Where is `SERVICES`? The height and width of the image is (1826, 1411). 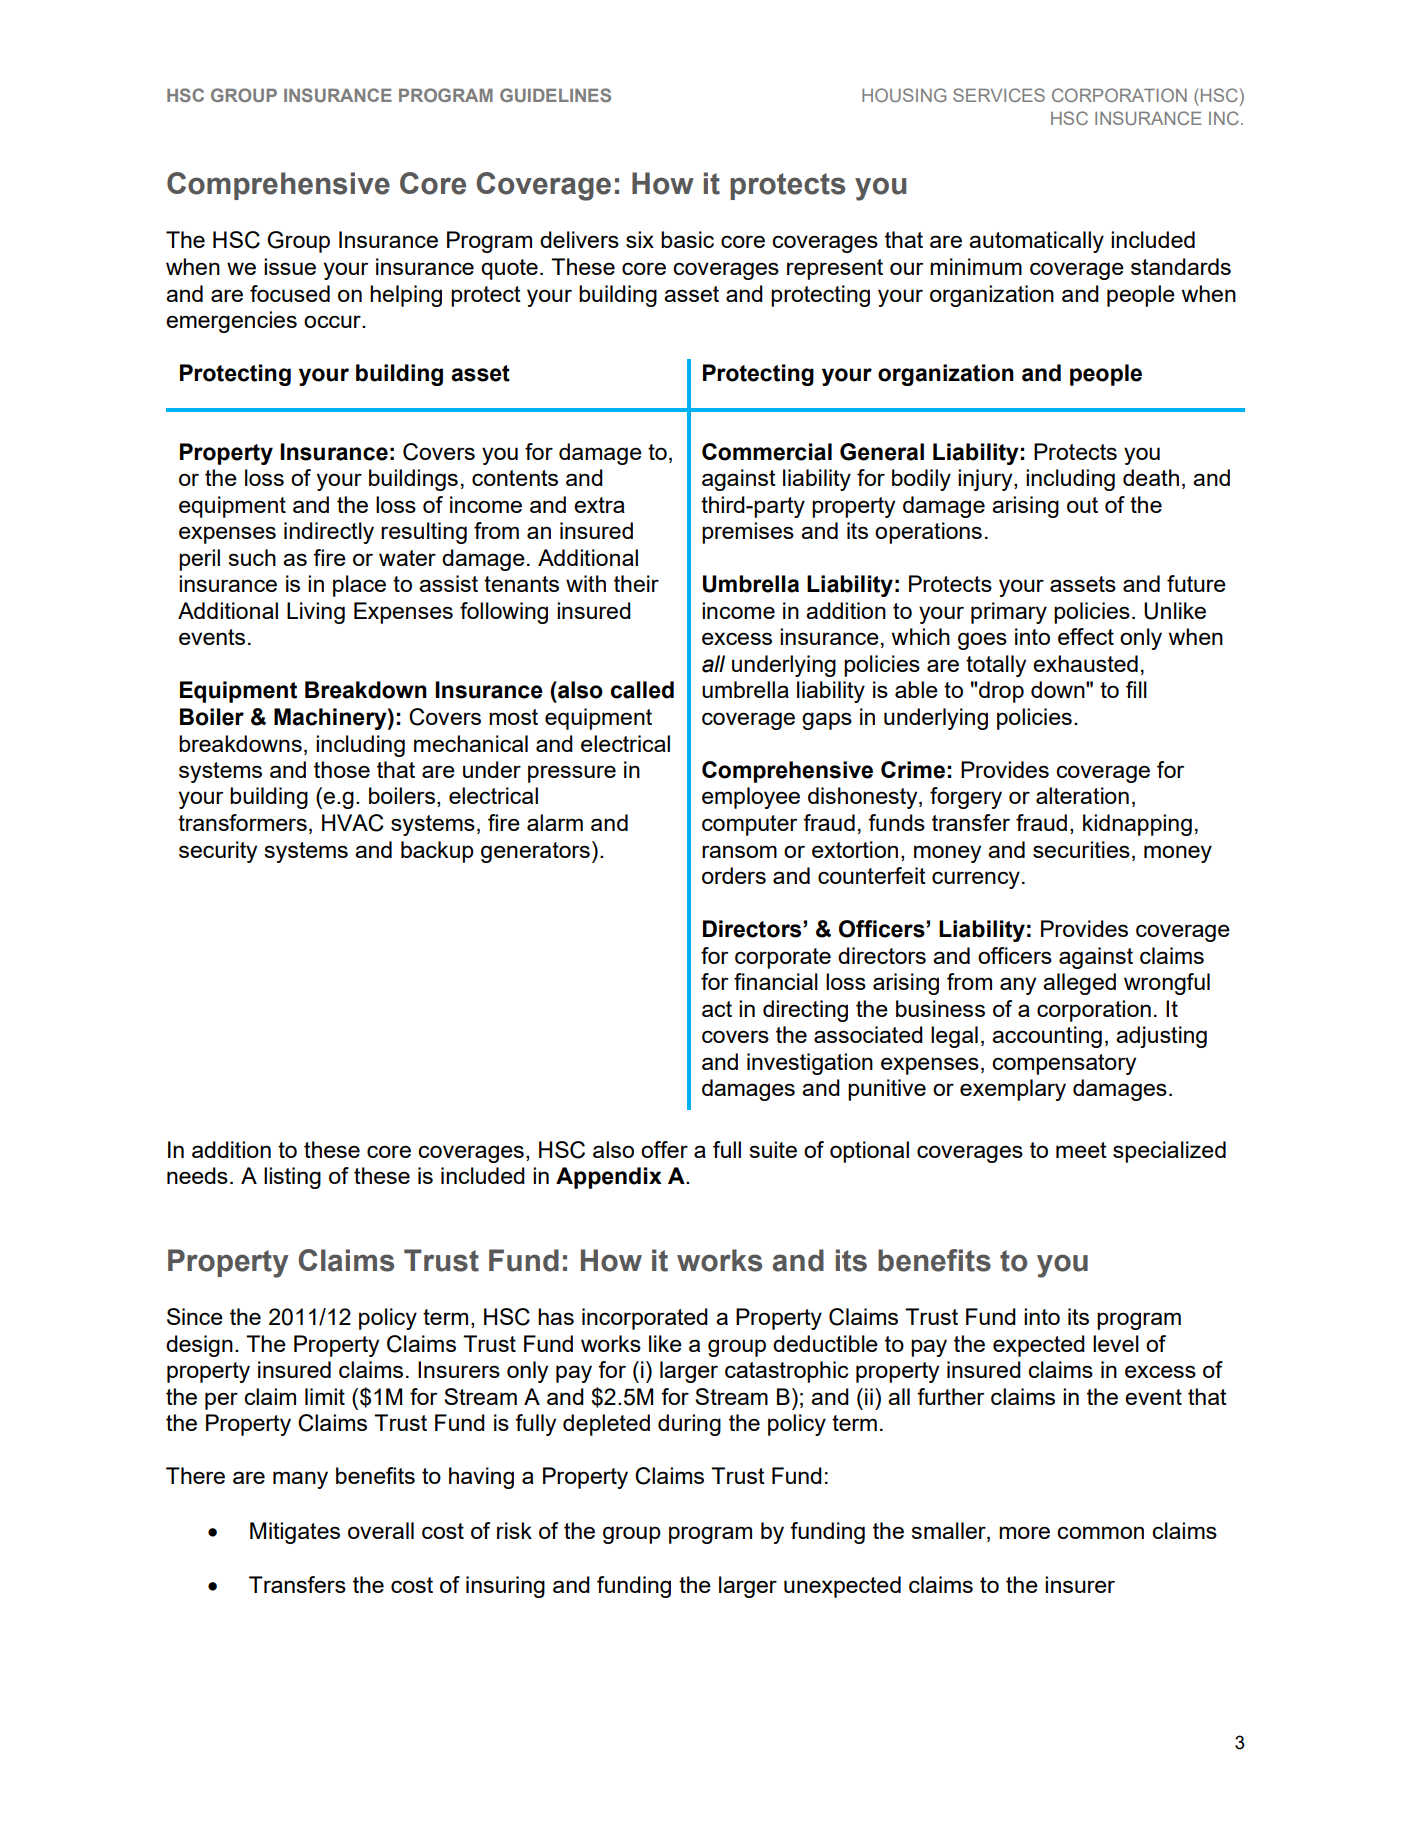
SERVICES is located at coordinates (999, 95).
